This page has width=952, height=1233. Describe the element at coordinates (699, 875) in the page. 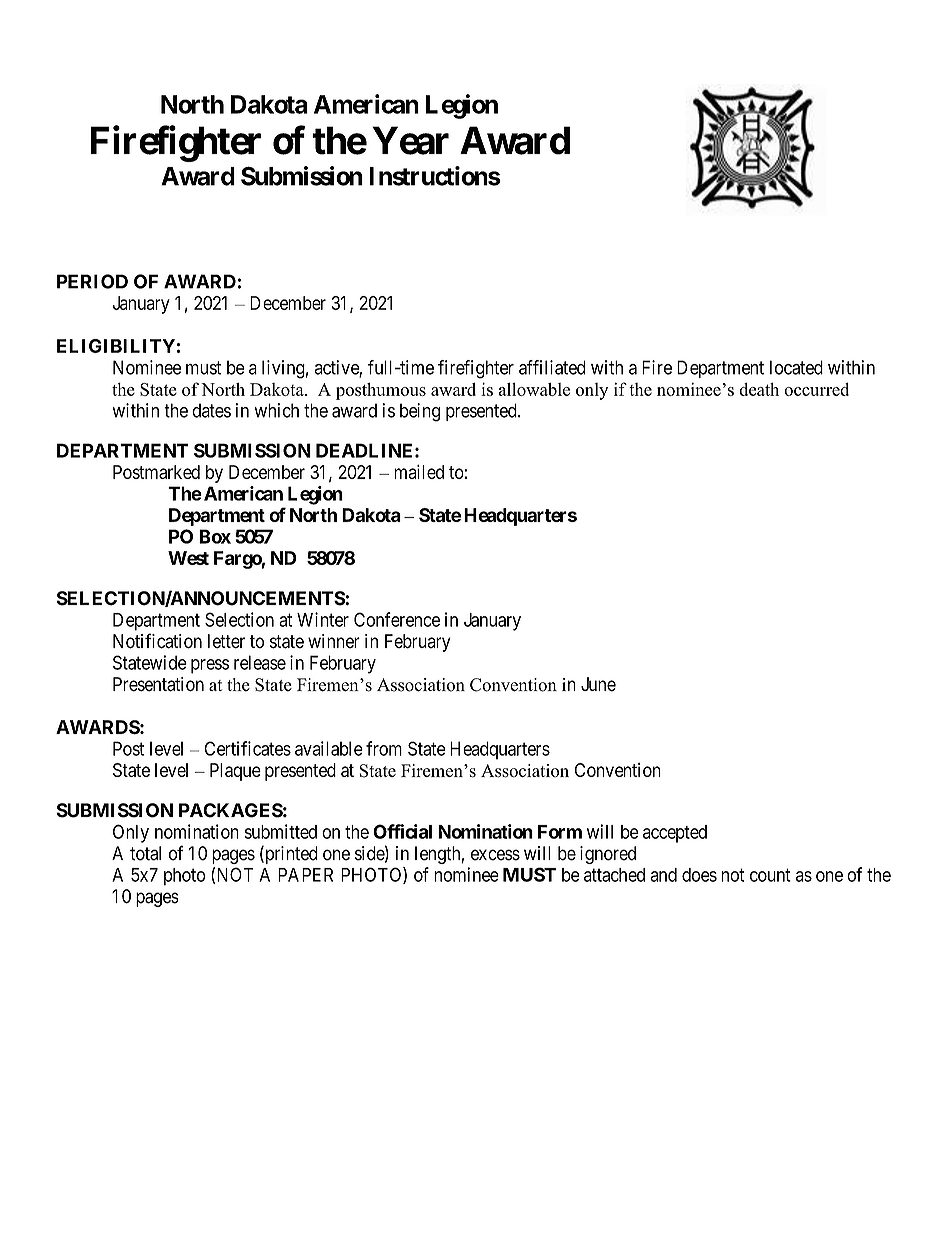

I see `does` at that location.
